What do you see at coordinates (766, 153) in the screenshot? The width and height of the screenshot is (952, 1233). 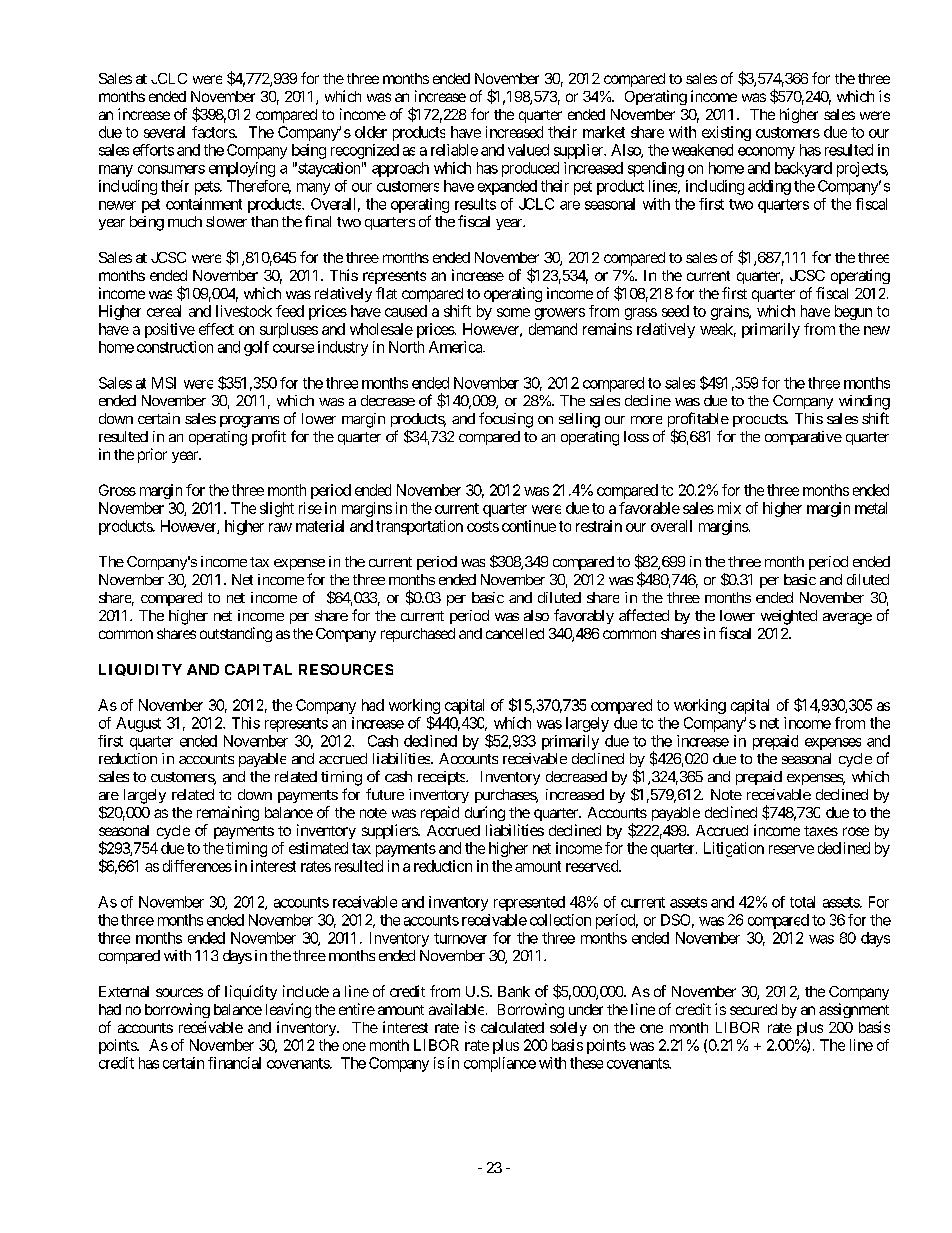 I see `economy` at bounding box center [766, 153].
